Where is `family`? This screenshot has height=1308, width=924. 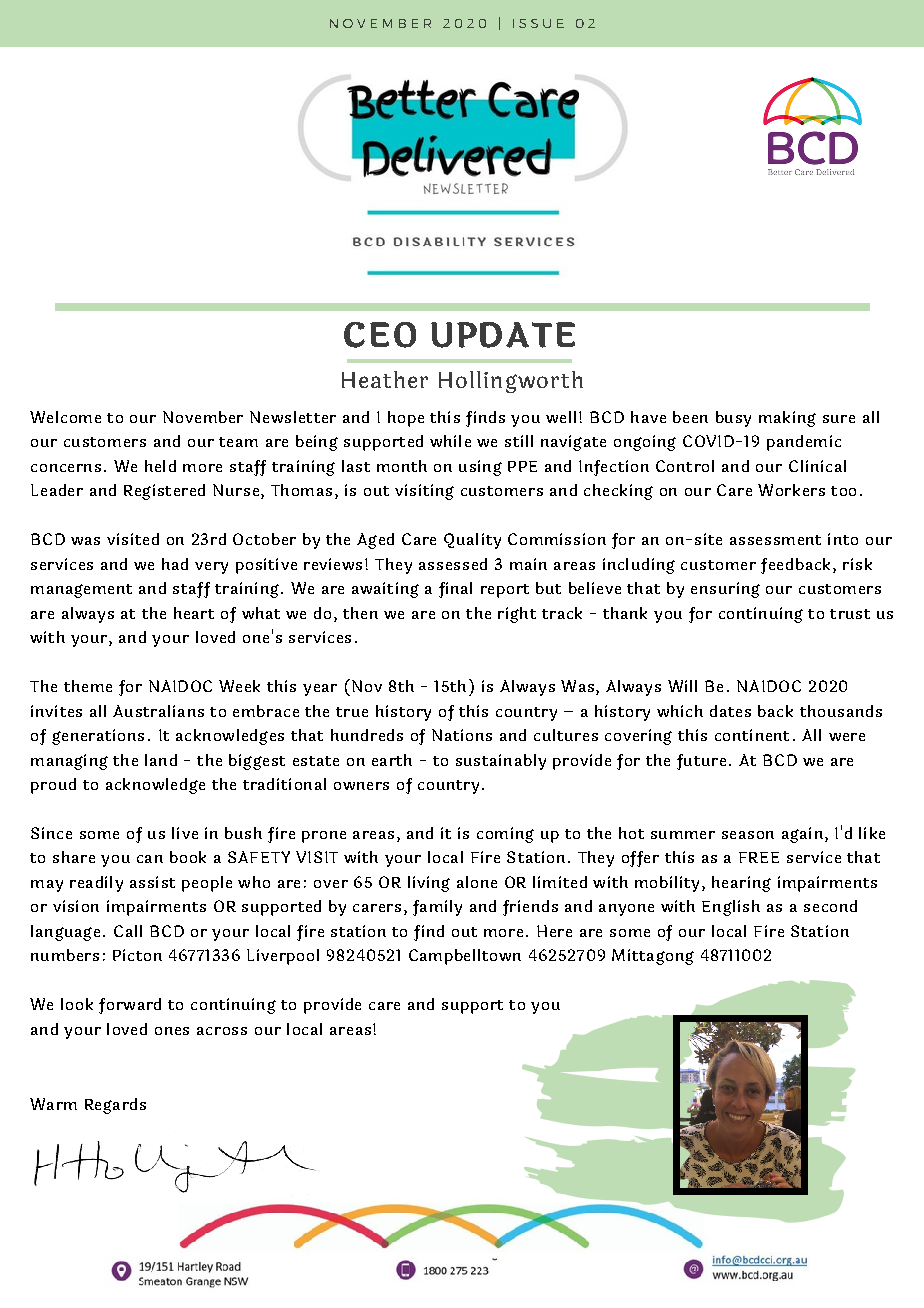 family is located at coordinates (437, 908).
